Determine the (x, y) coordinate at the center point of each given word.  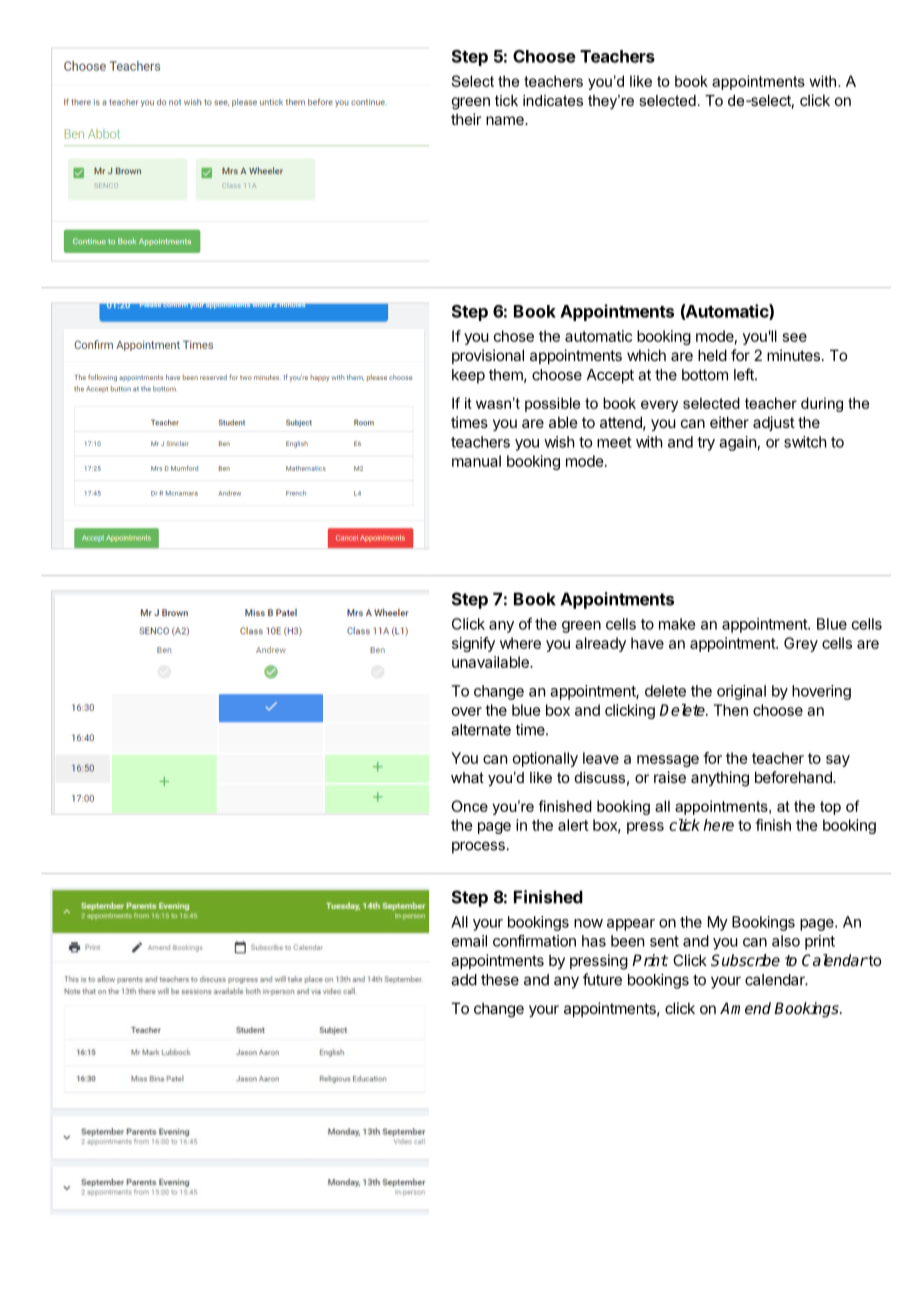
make (677, 624)
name (506, 120)
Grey (801, 644)
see (795, 337)
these (500, 980)
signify (473, 644)
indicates (553, 100)
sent (664, 941)
